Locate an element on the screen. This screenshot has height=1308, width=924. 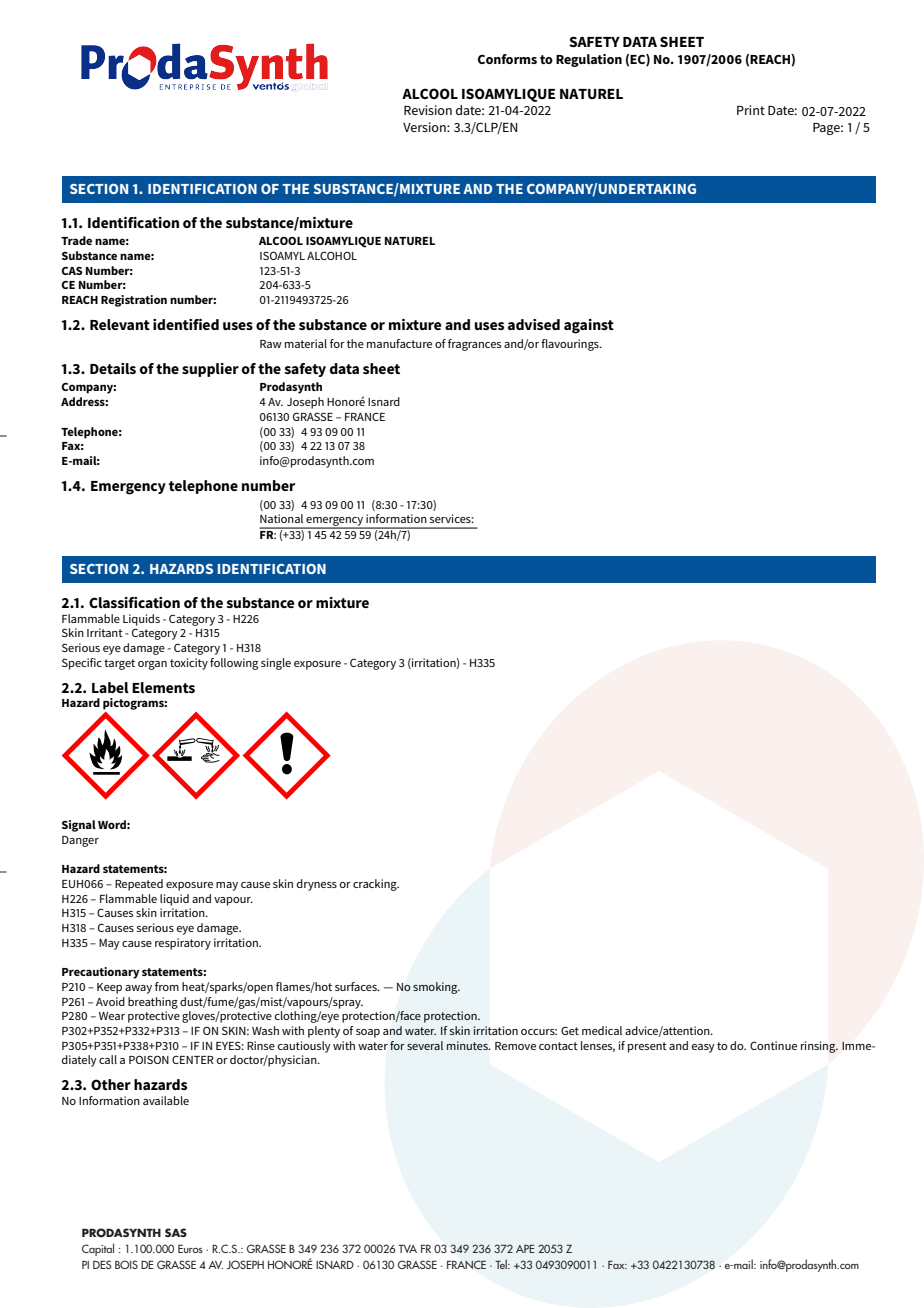
SAS is located at coordinates (176, 1232).
